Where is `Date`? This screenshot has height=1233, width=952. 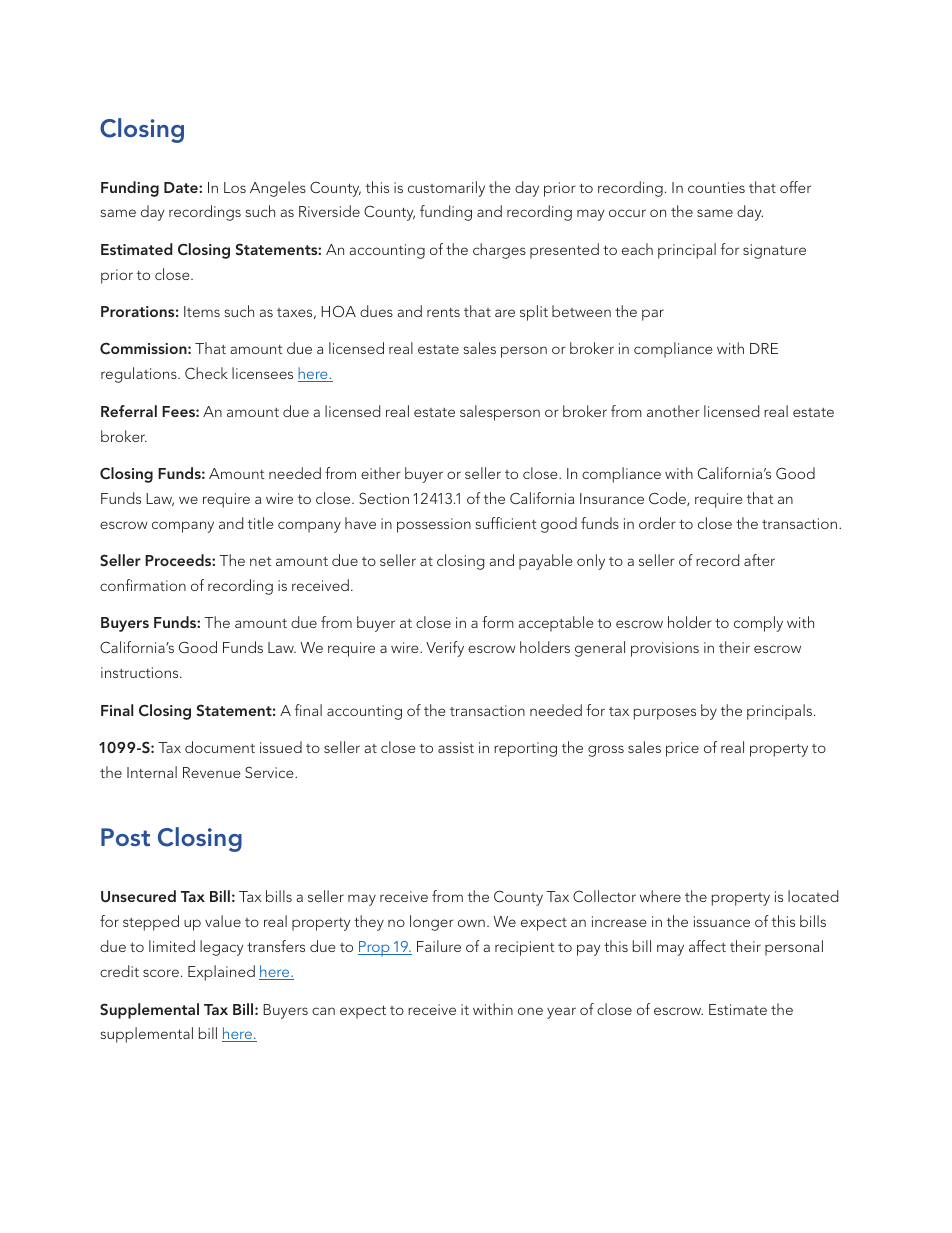 Date is located at coordinates (182, 187).
